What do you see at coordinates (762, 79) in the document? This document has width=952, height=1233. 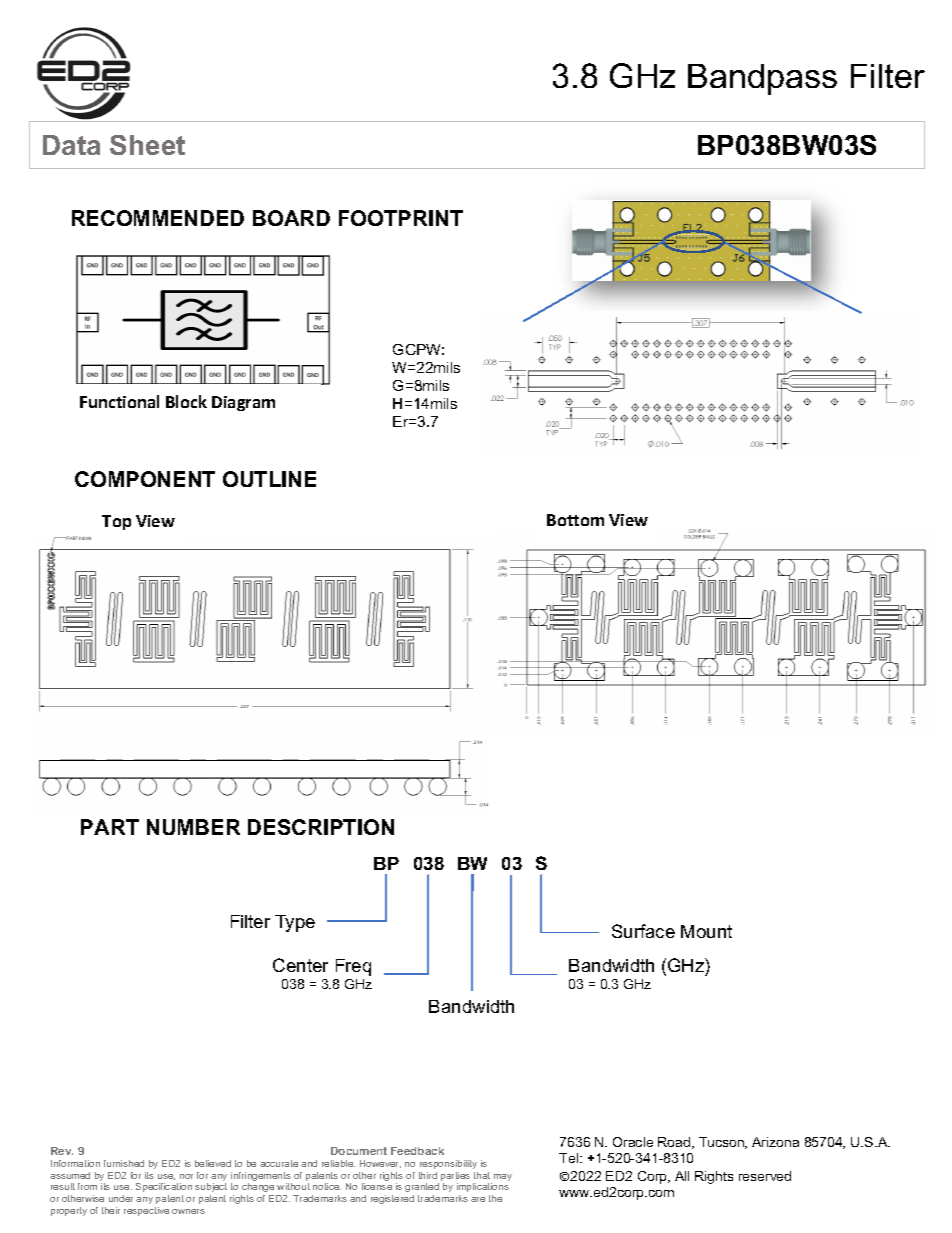 I see `Bandpass` at bounding box center [762, 79].
